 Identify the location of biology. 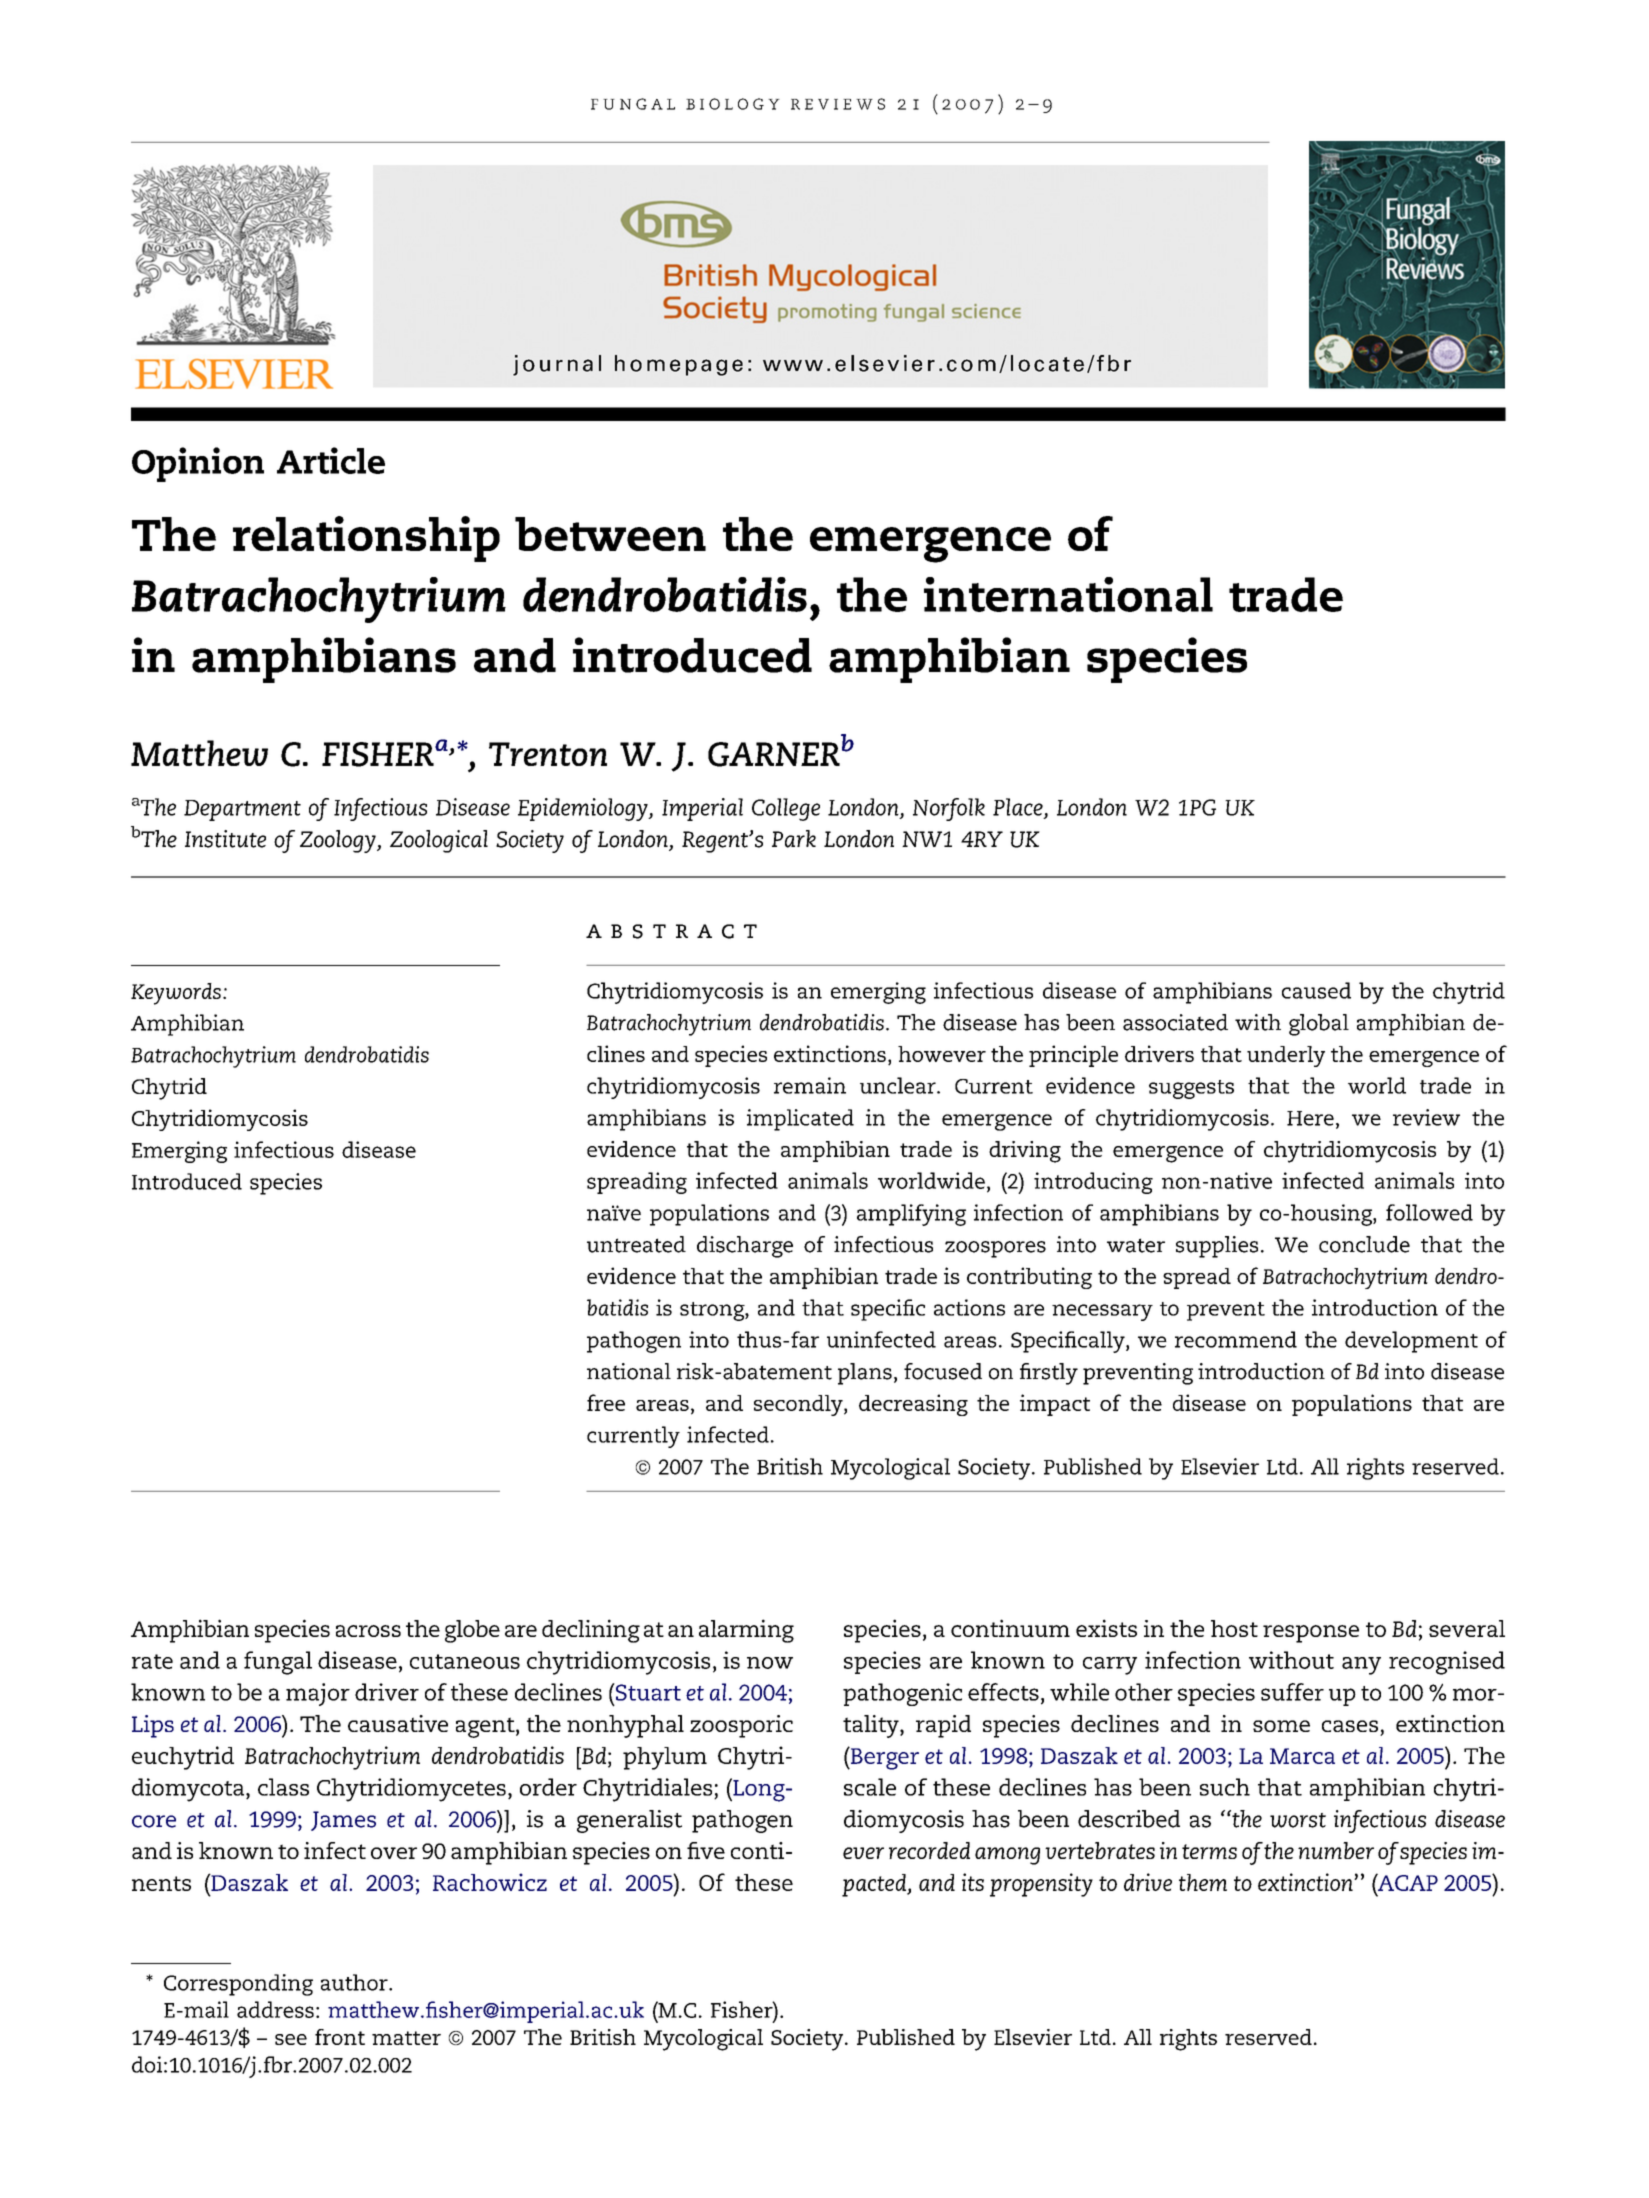
(733, 104).
